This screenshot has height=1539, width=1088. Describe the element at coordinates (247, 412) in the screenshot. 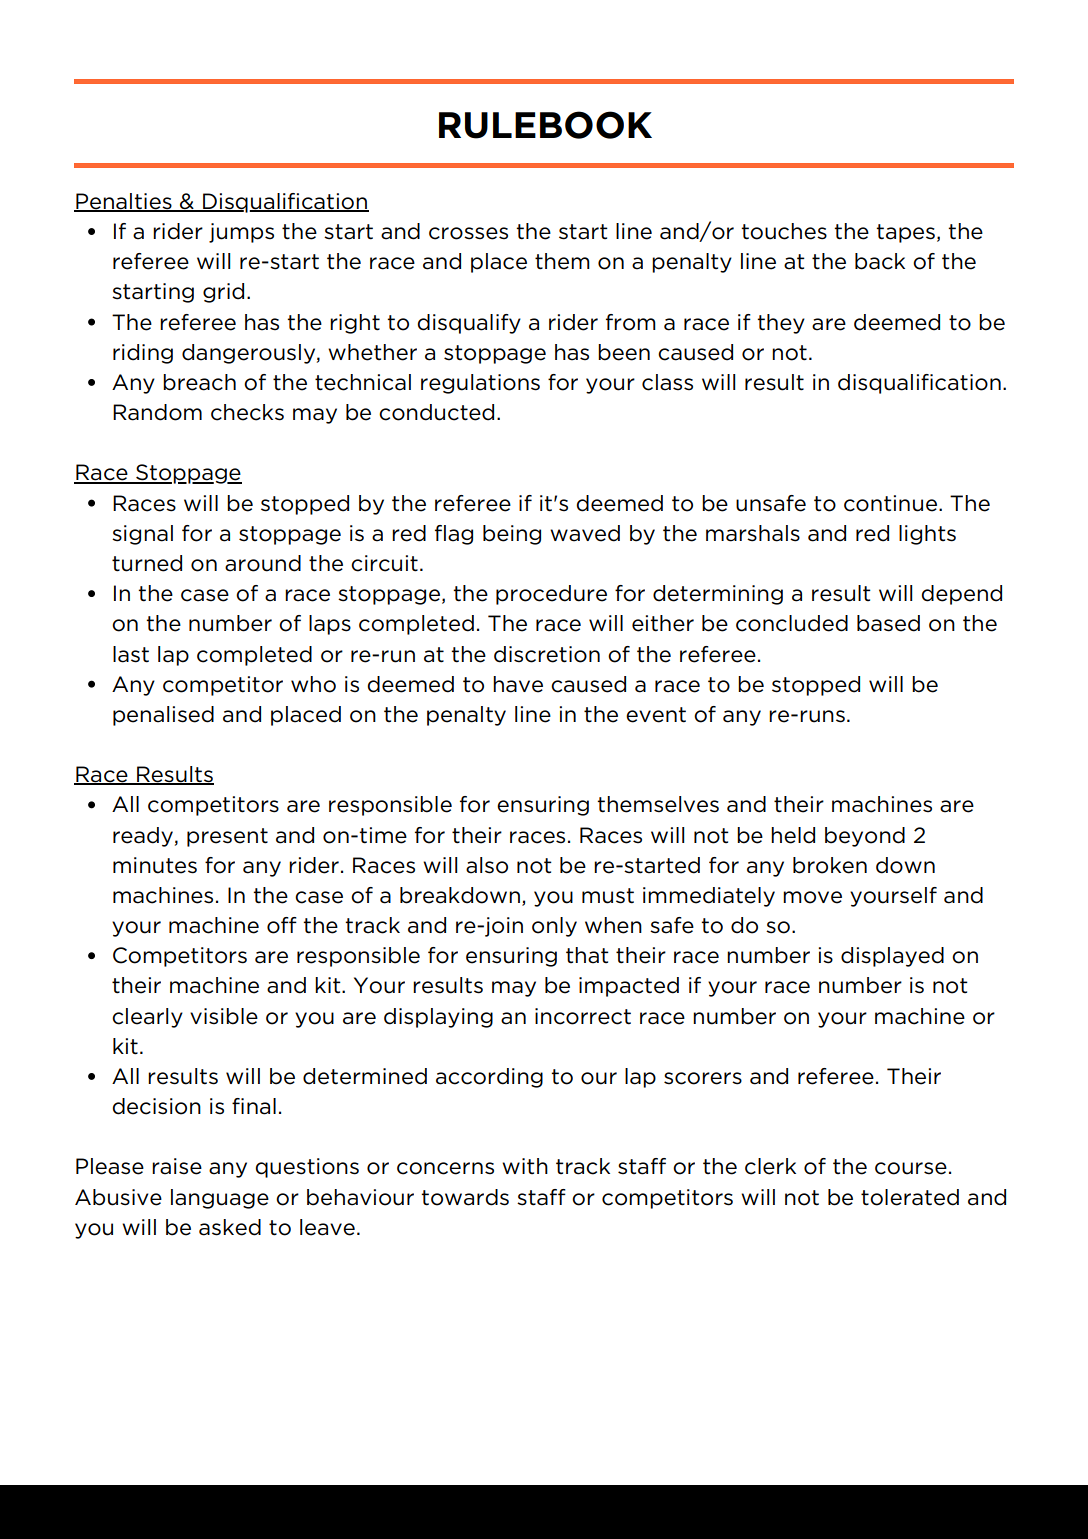

I see `checks` at that location.
